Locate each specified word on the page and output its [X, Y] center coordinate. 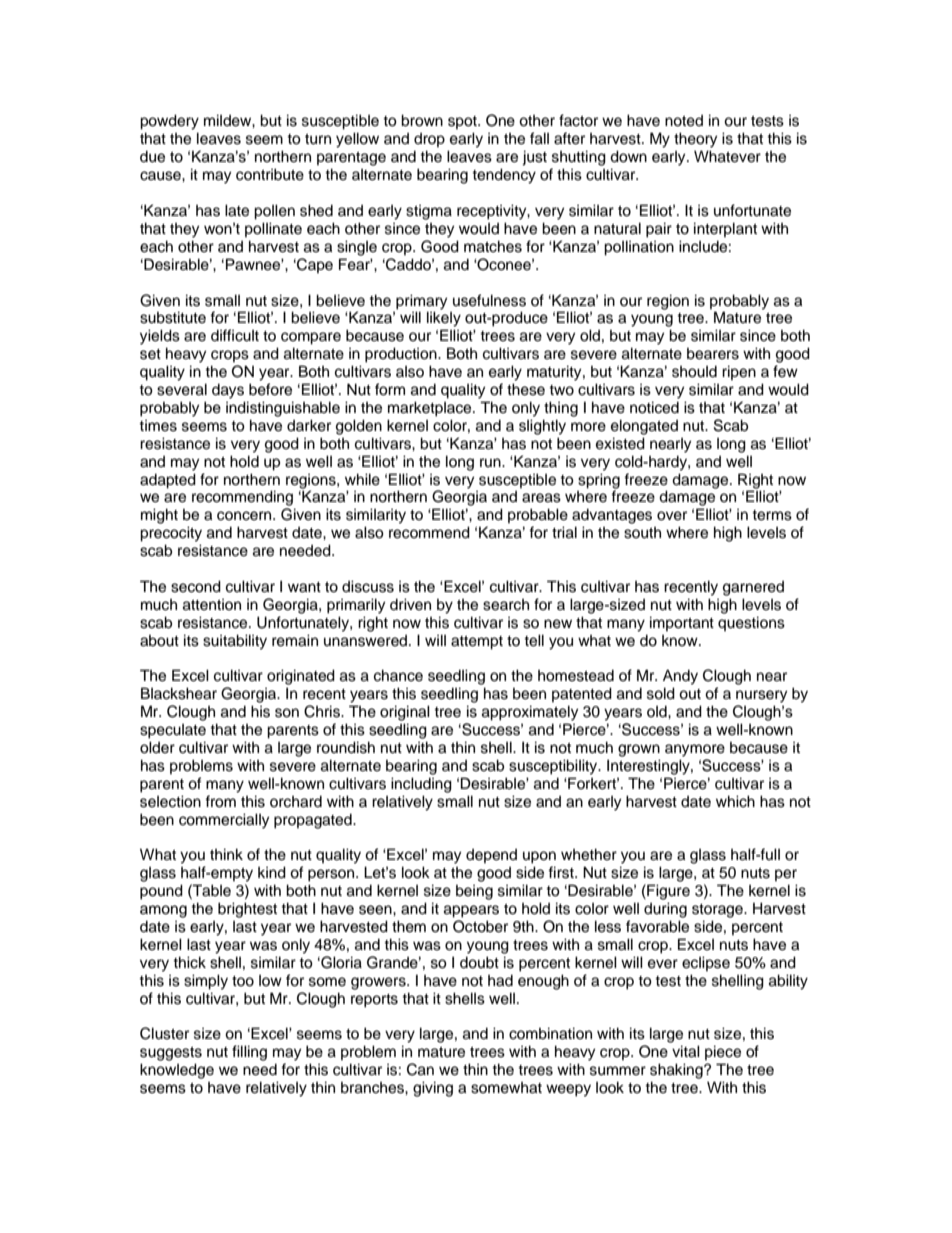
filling [249, 1053]
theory [695, 140]
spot [463, 122]
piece [723, 1052]
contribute [270, 174]
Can [420, 1069]
